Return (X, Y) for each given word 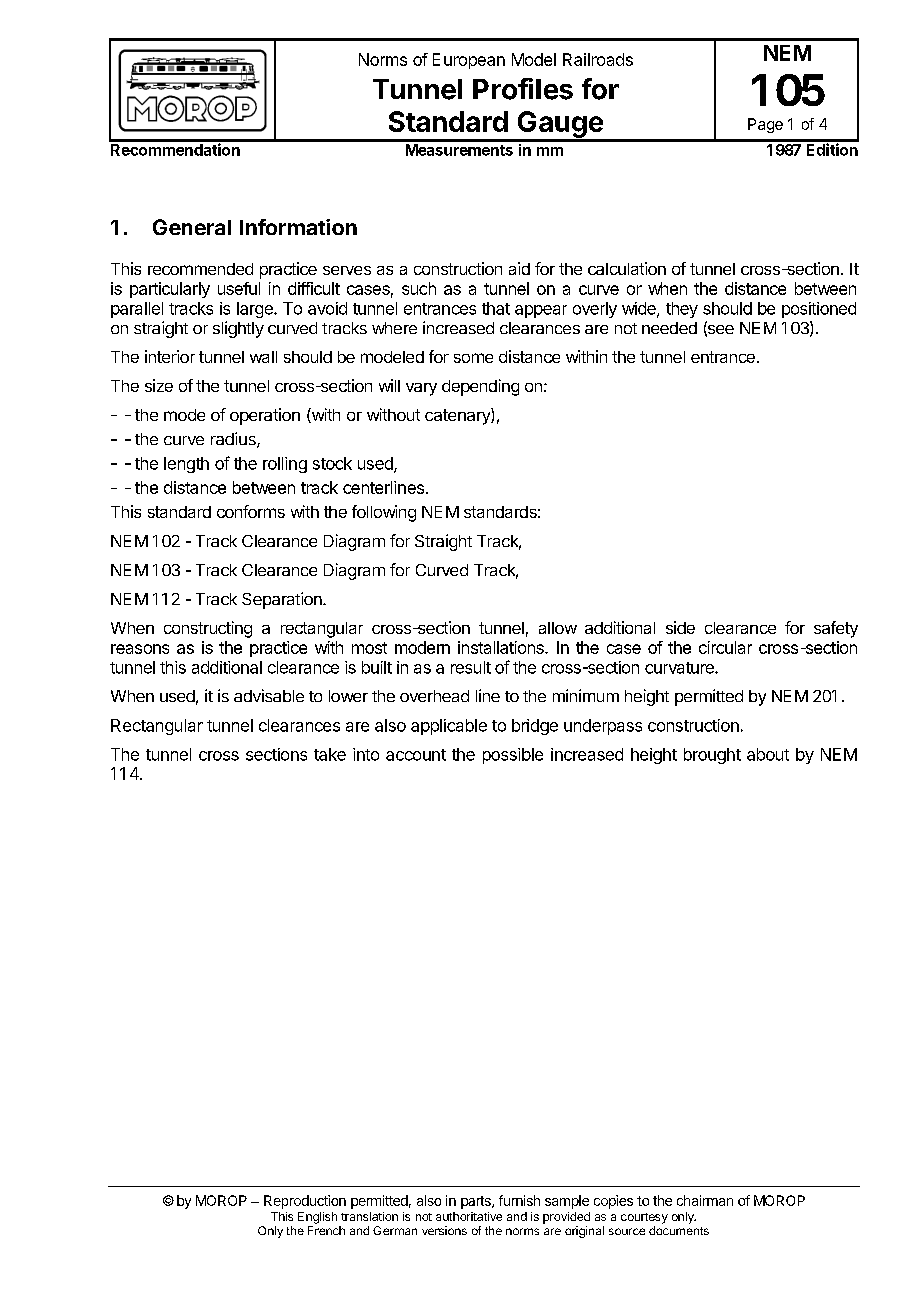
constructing (208, 629)
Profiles (523, 89)
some (473, 358)
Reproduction (305, 1202)
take (330, 754)
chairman (705, 1200)
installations (502, 647)
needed (669, 328)
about (768, 754)
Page (765, 125)
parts (477, 1202)
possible (513, 756)
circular (725, 647)
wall (263, 357)
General (192, 227)
